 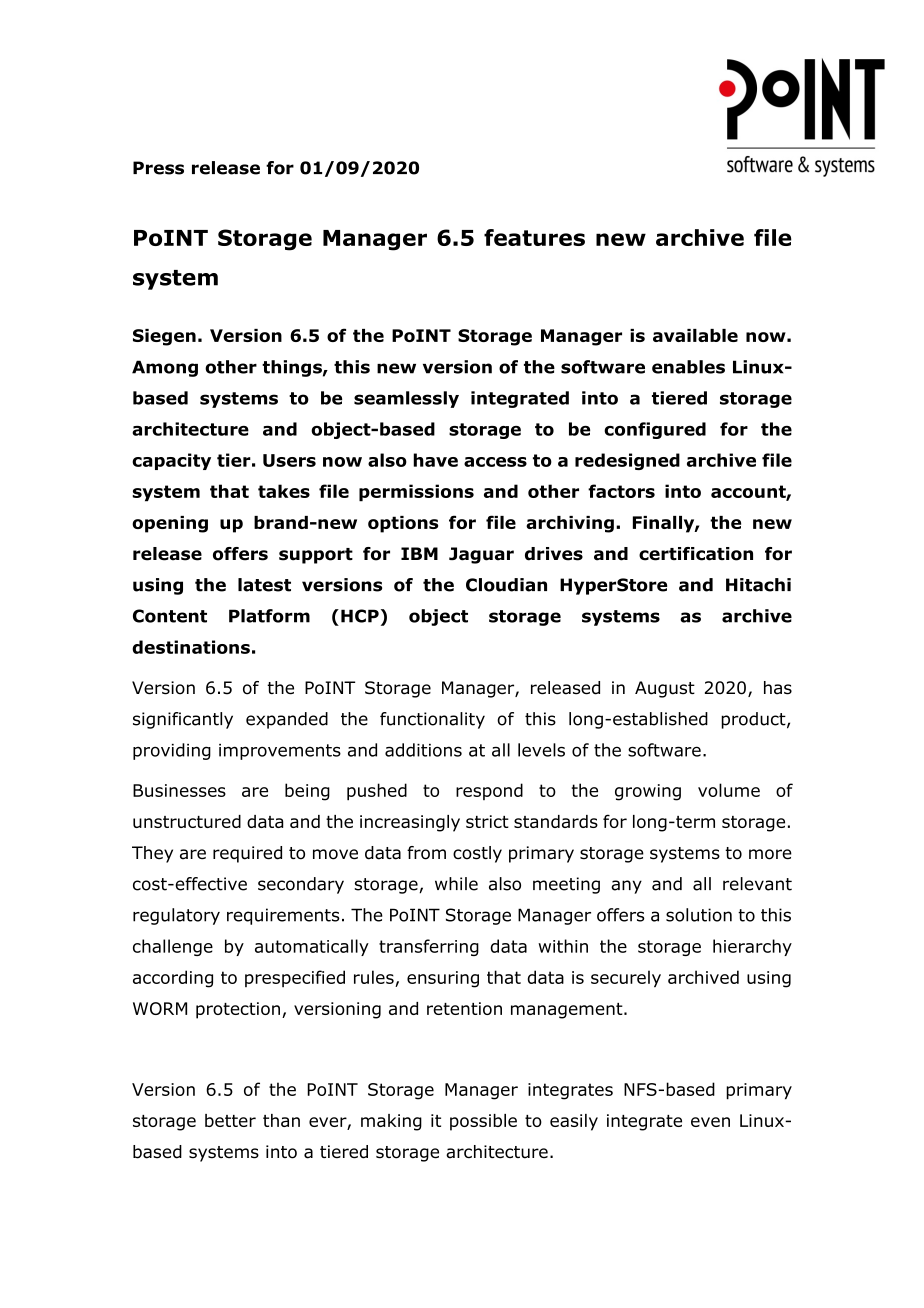 I want to click on destinations, so click(x=191, y=647).
